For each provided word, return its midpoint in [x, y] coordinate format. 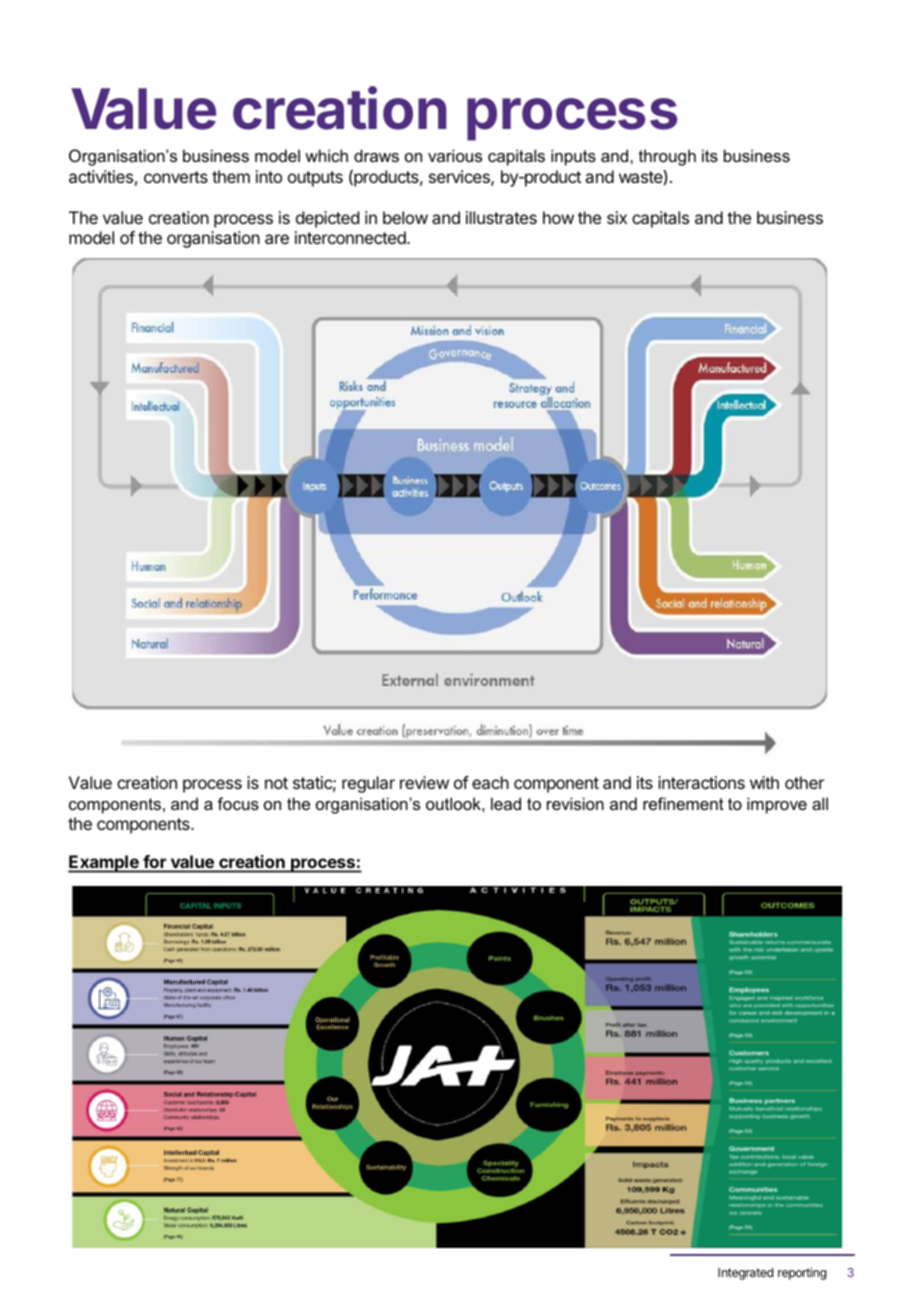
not [276, 783]
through [667, 157]
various [455, 155]
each [490, 782]
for [154, 863]
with [764, 782]
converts [176, 177]
